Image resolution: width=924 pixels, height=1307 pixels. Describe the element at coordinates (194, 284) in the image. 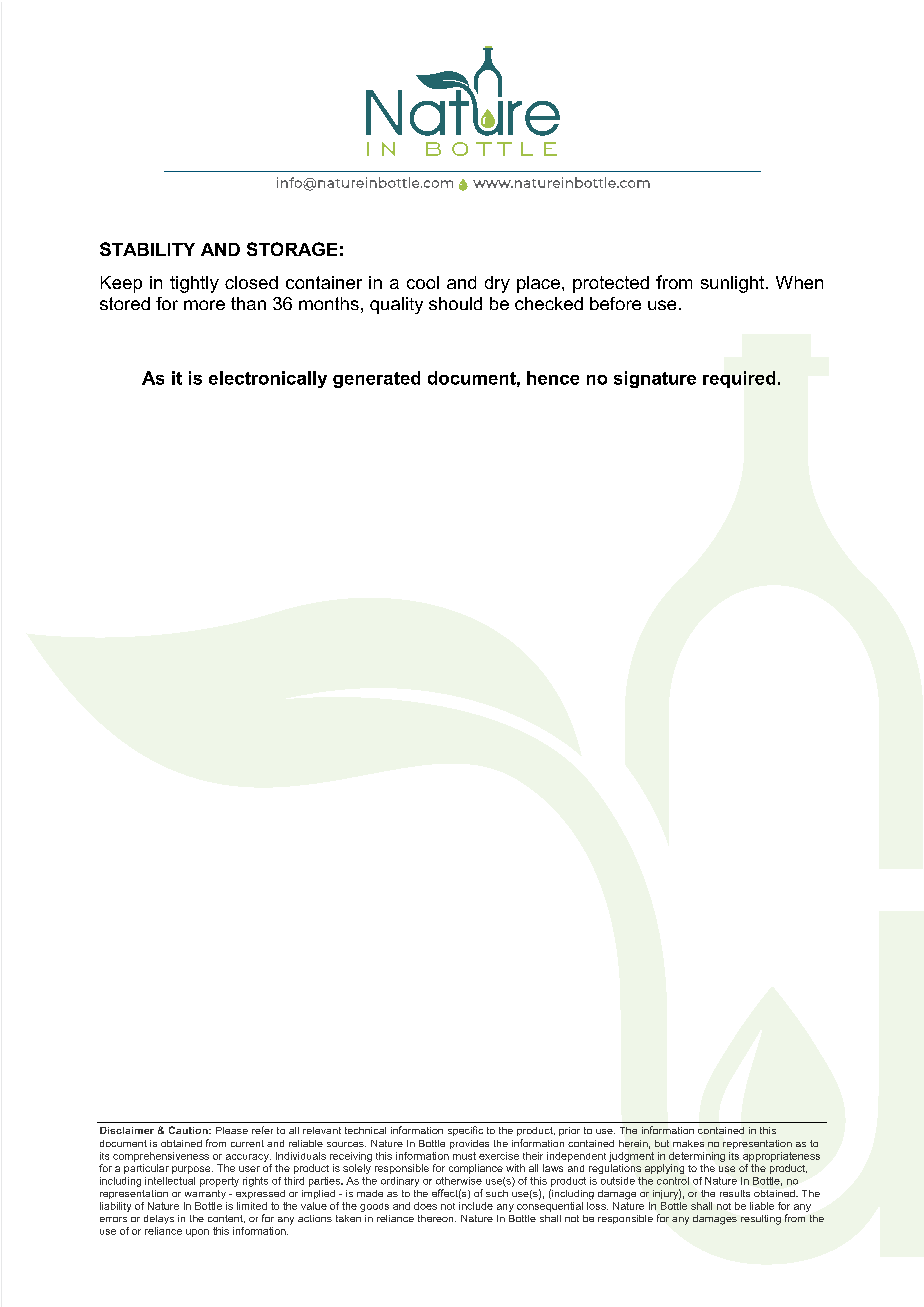

I see `tightly` at that location.
